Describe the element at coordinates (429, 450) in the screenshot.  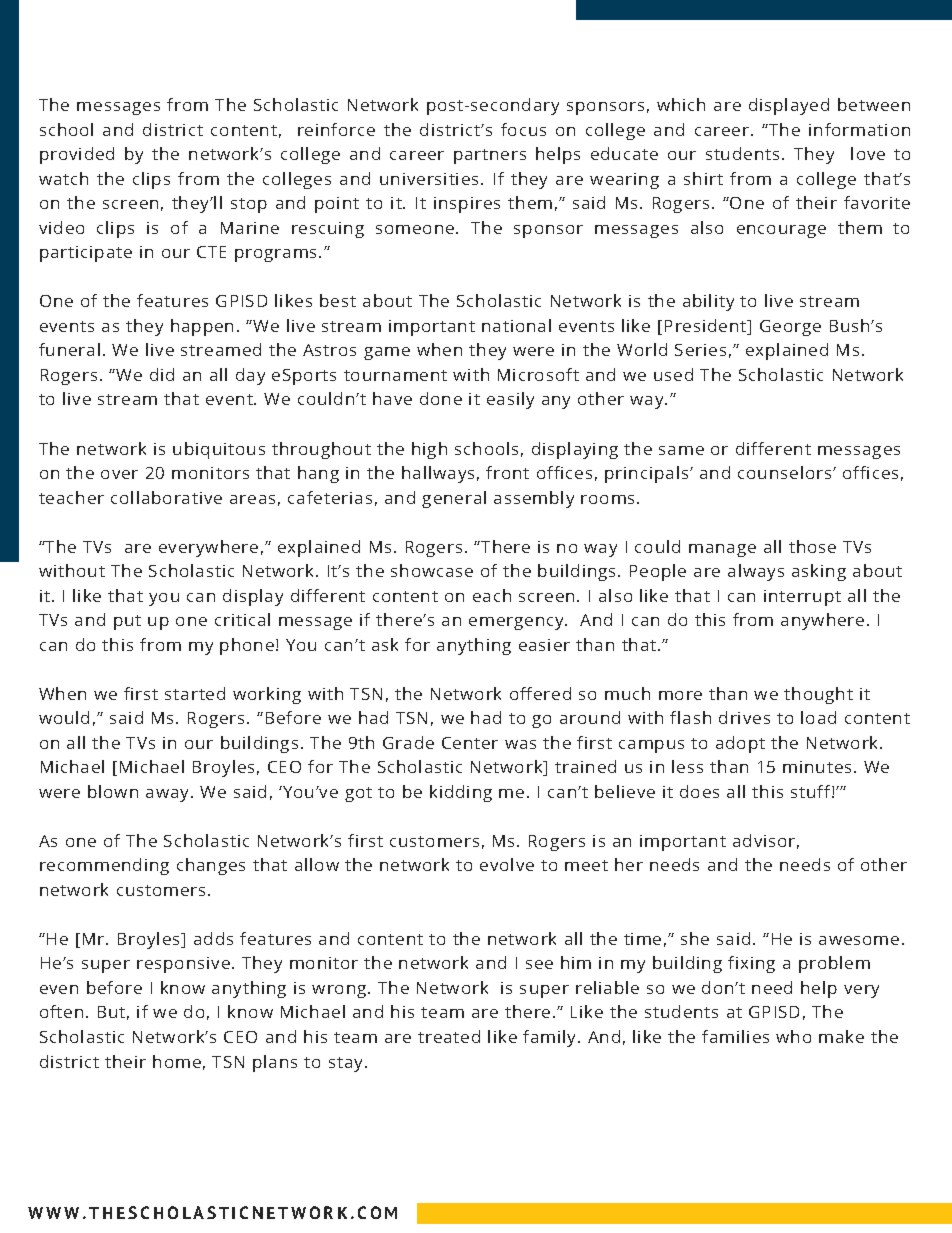
I see `high` at that location.
